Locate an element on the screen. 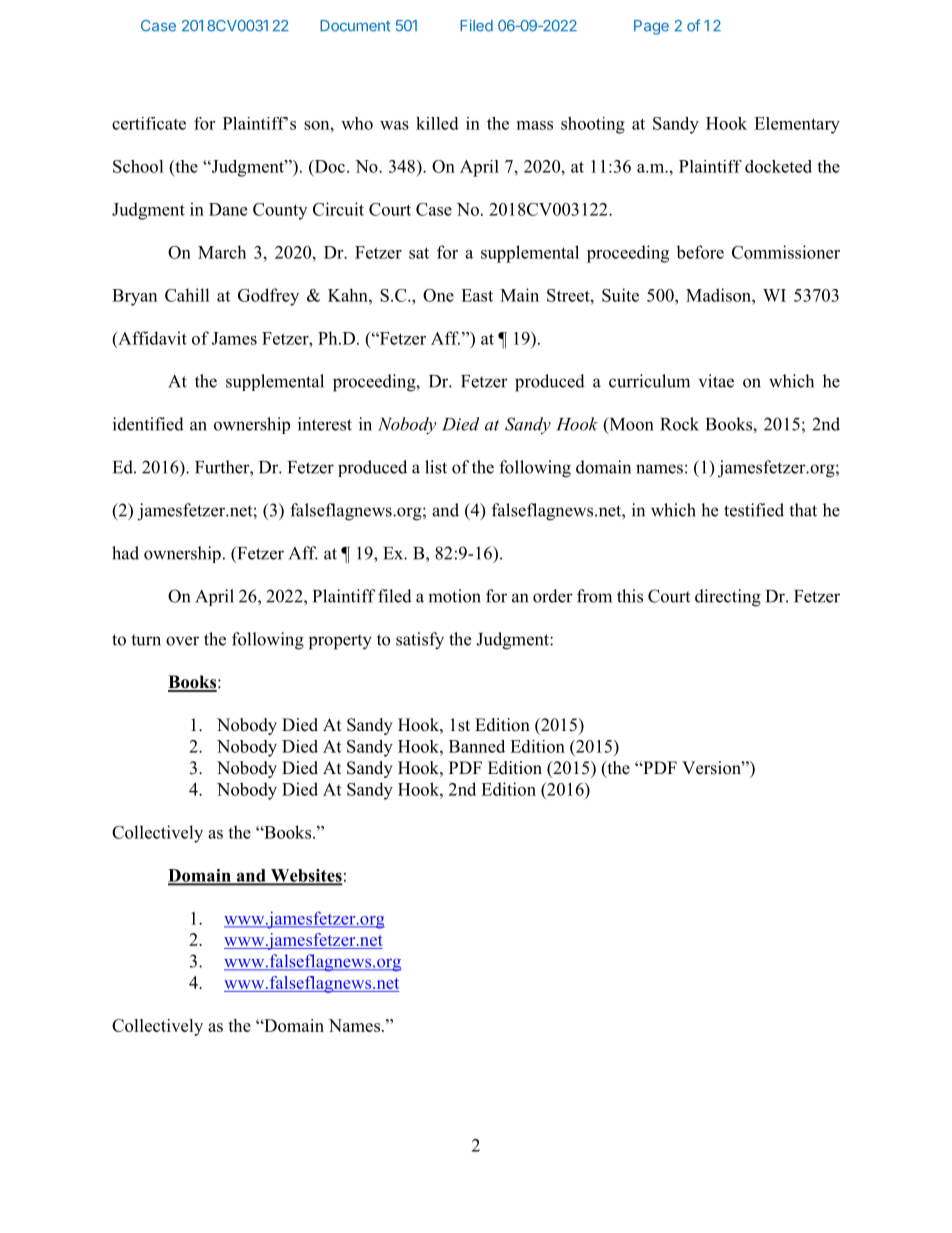  vitae is located at coordinates (716, 381).
